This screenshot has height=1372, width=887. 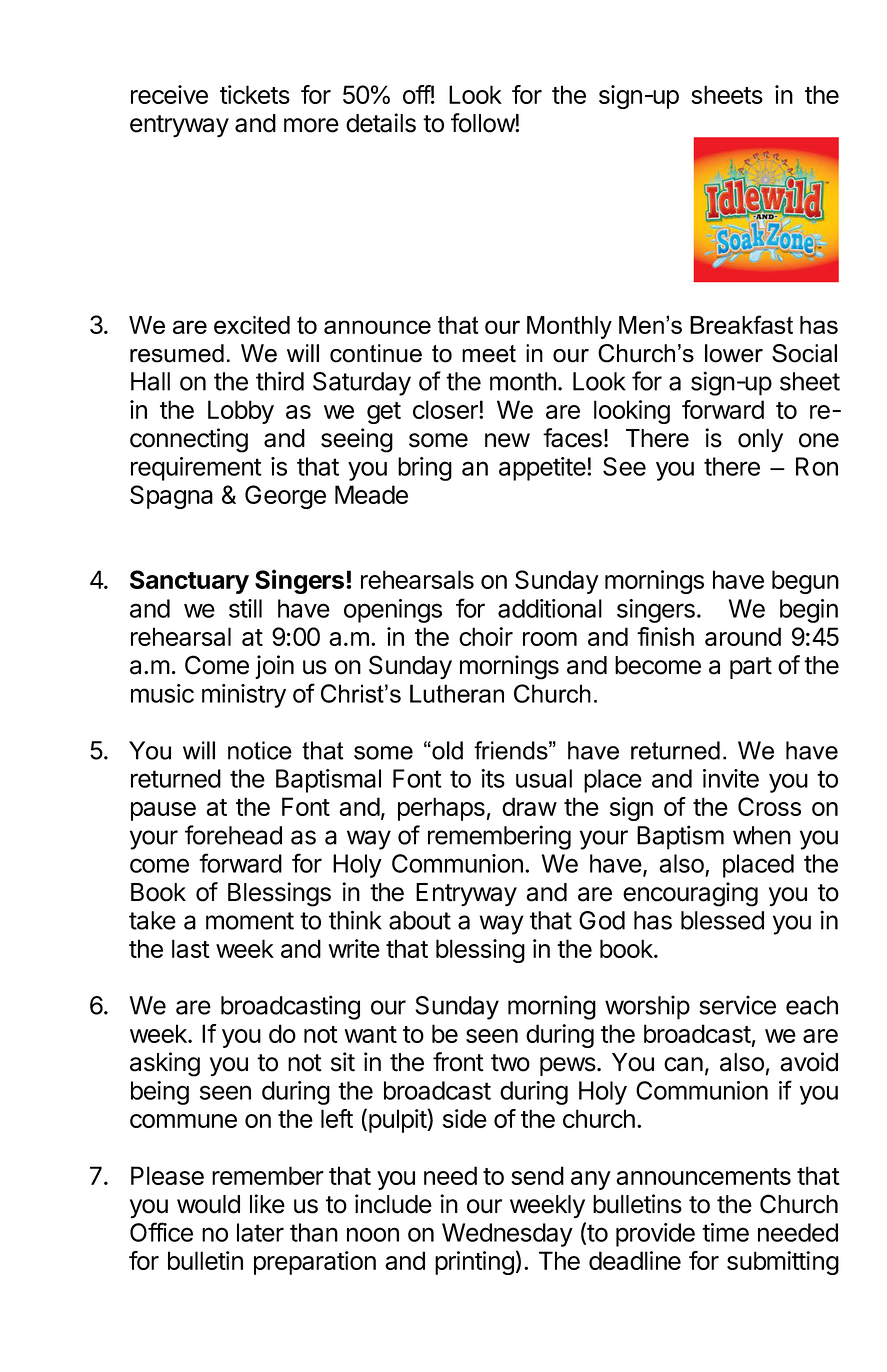 What do you see at coordinates (244, 696) in the screenshot?
I see `ministry` at bounding box center [244, 696].
